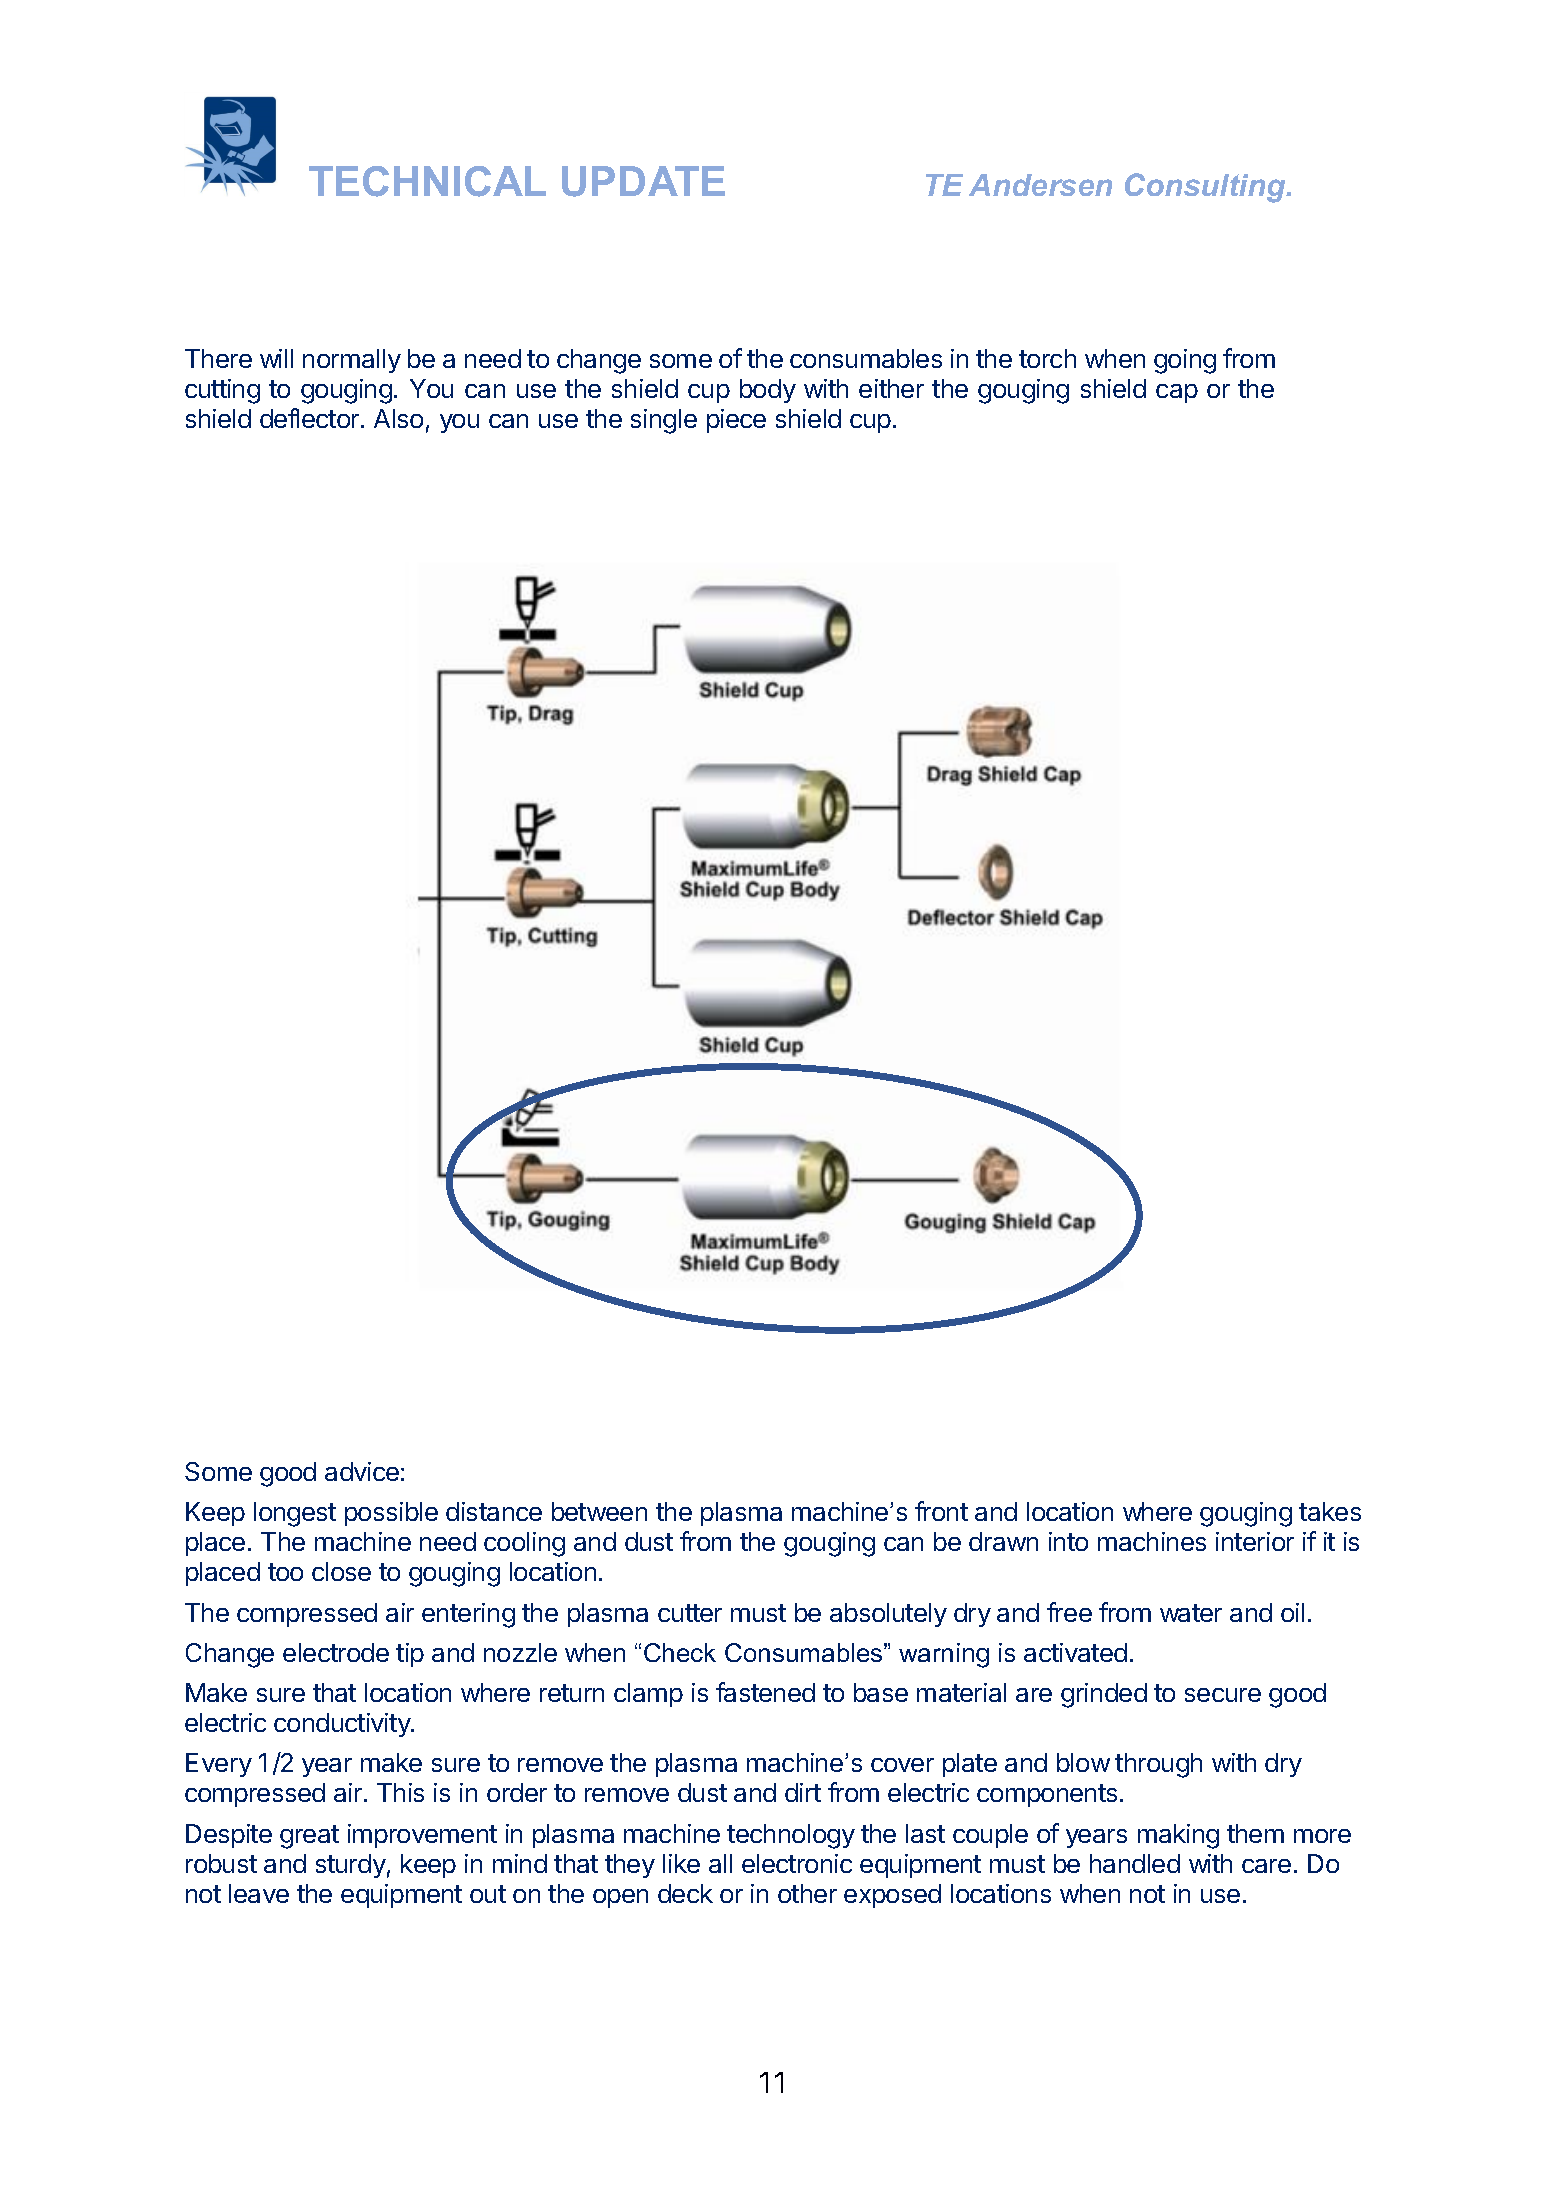 Image resolution: width=1550 pixels, height=2192 pixels. What do you see at coordinates (1330, 1511) in the screenshot?
I see `takes` at bounding box center [1330, 1511].
